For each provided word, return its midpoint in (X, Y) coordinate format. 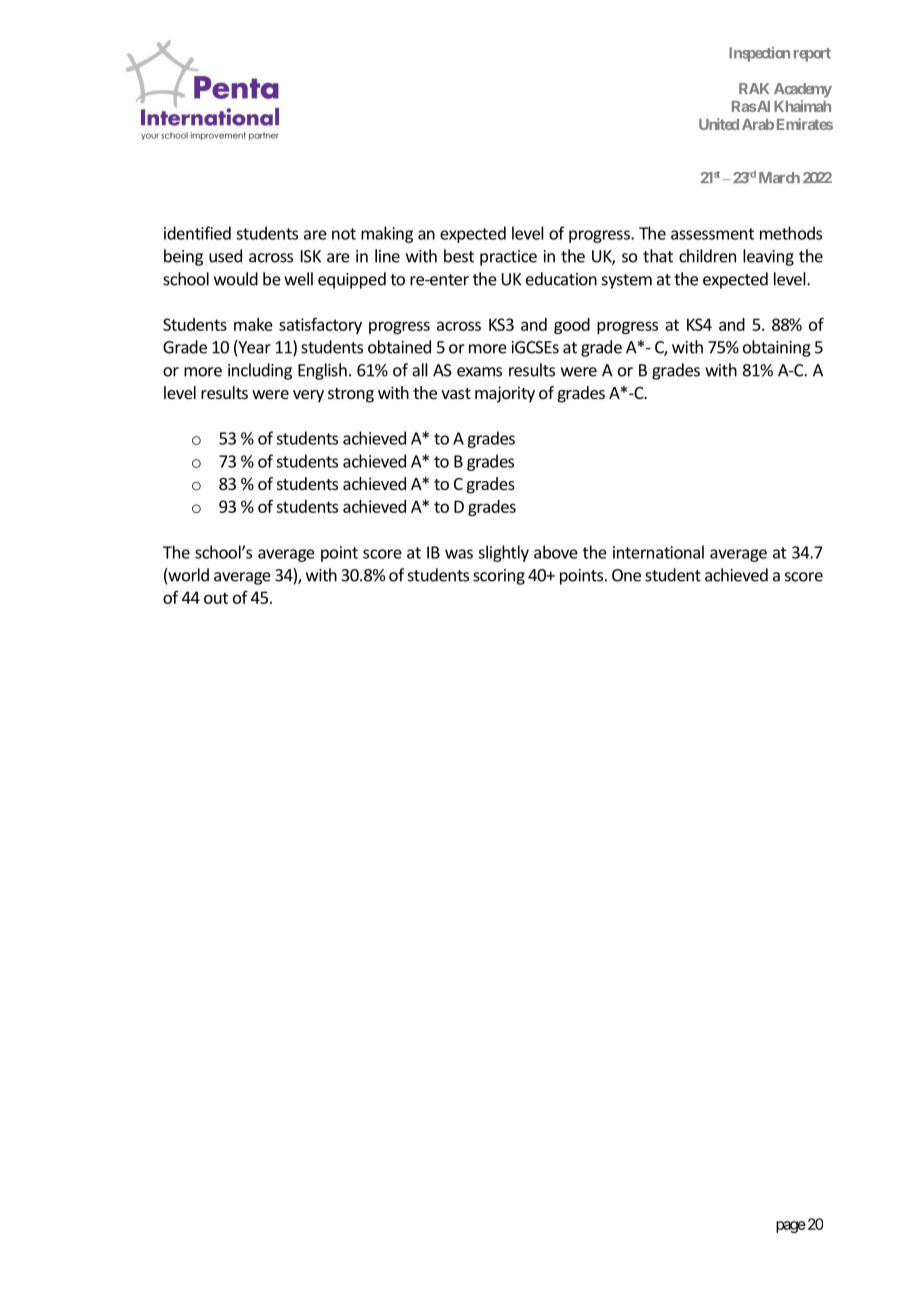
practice (508, 258)
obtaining (777, 348)
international (658, 552)
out (216, 598)
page (791, 1227)
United (719, 124)
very (308, 396)
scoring (499, 577)
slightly (503, 553)
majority (505, 394)
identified (197, 233)
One (626, 575)
